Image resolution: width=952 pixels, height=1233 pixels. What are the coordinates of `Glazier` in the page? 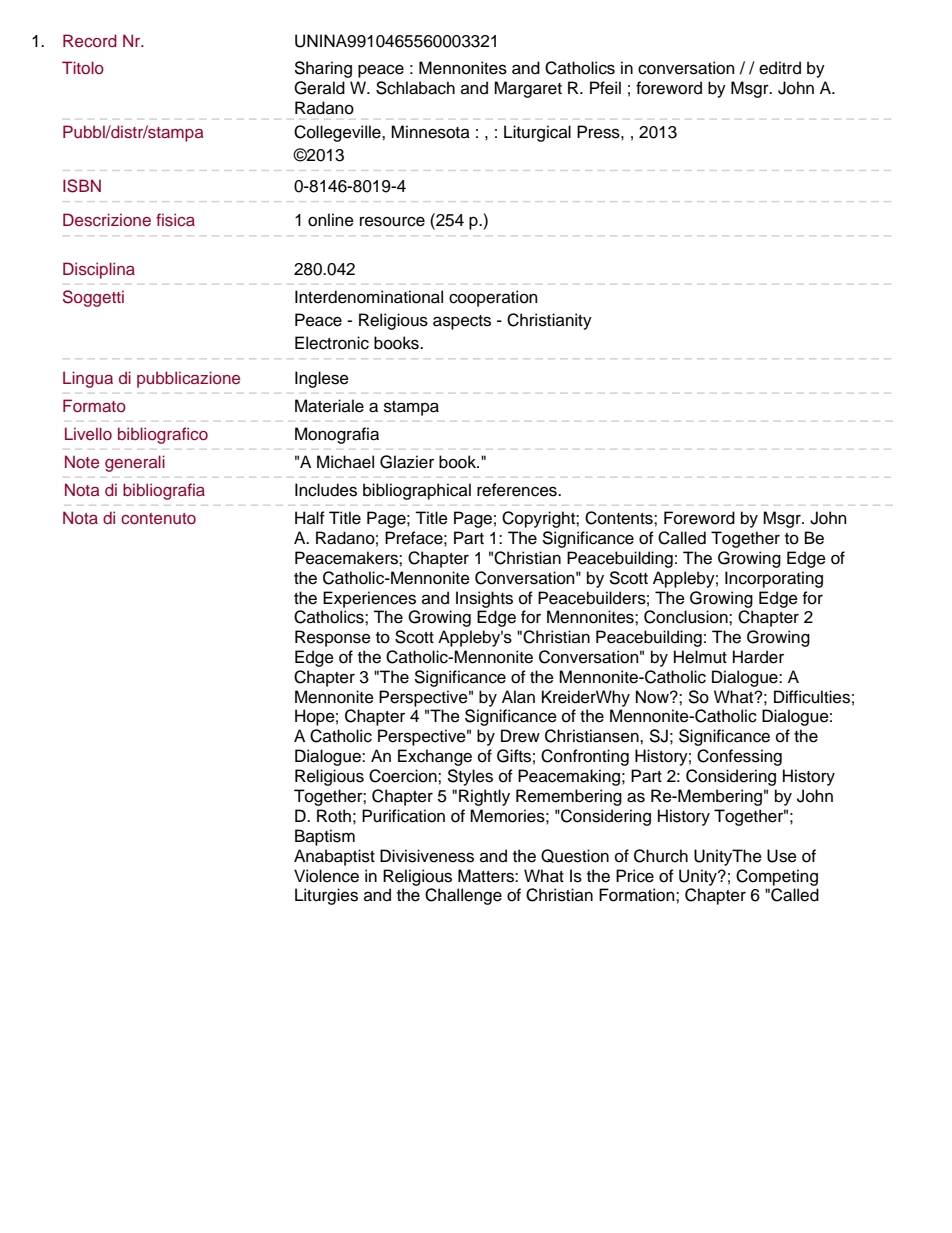 It's located at (407, 462).
